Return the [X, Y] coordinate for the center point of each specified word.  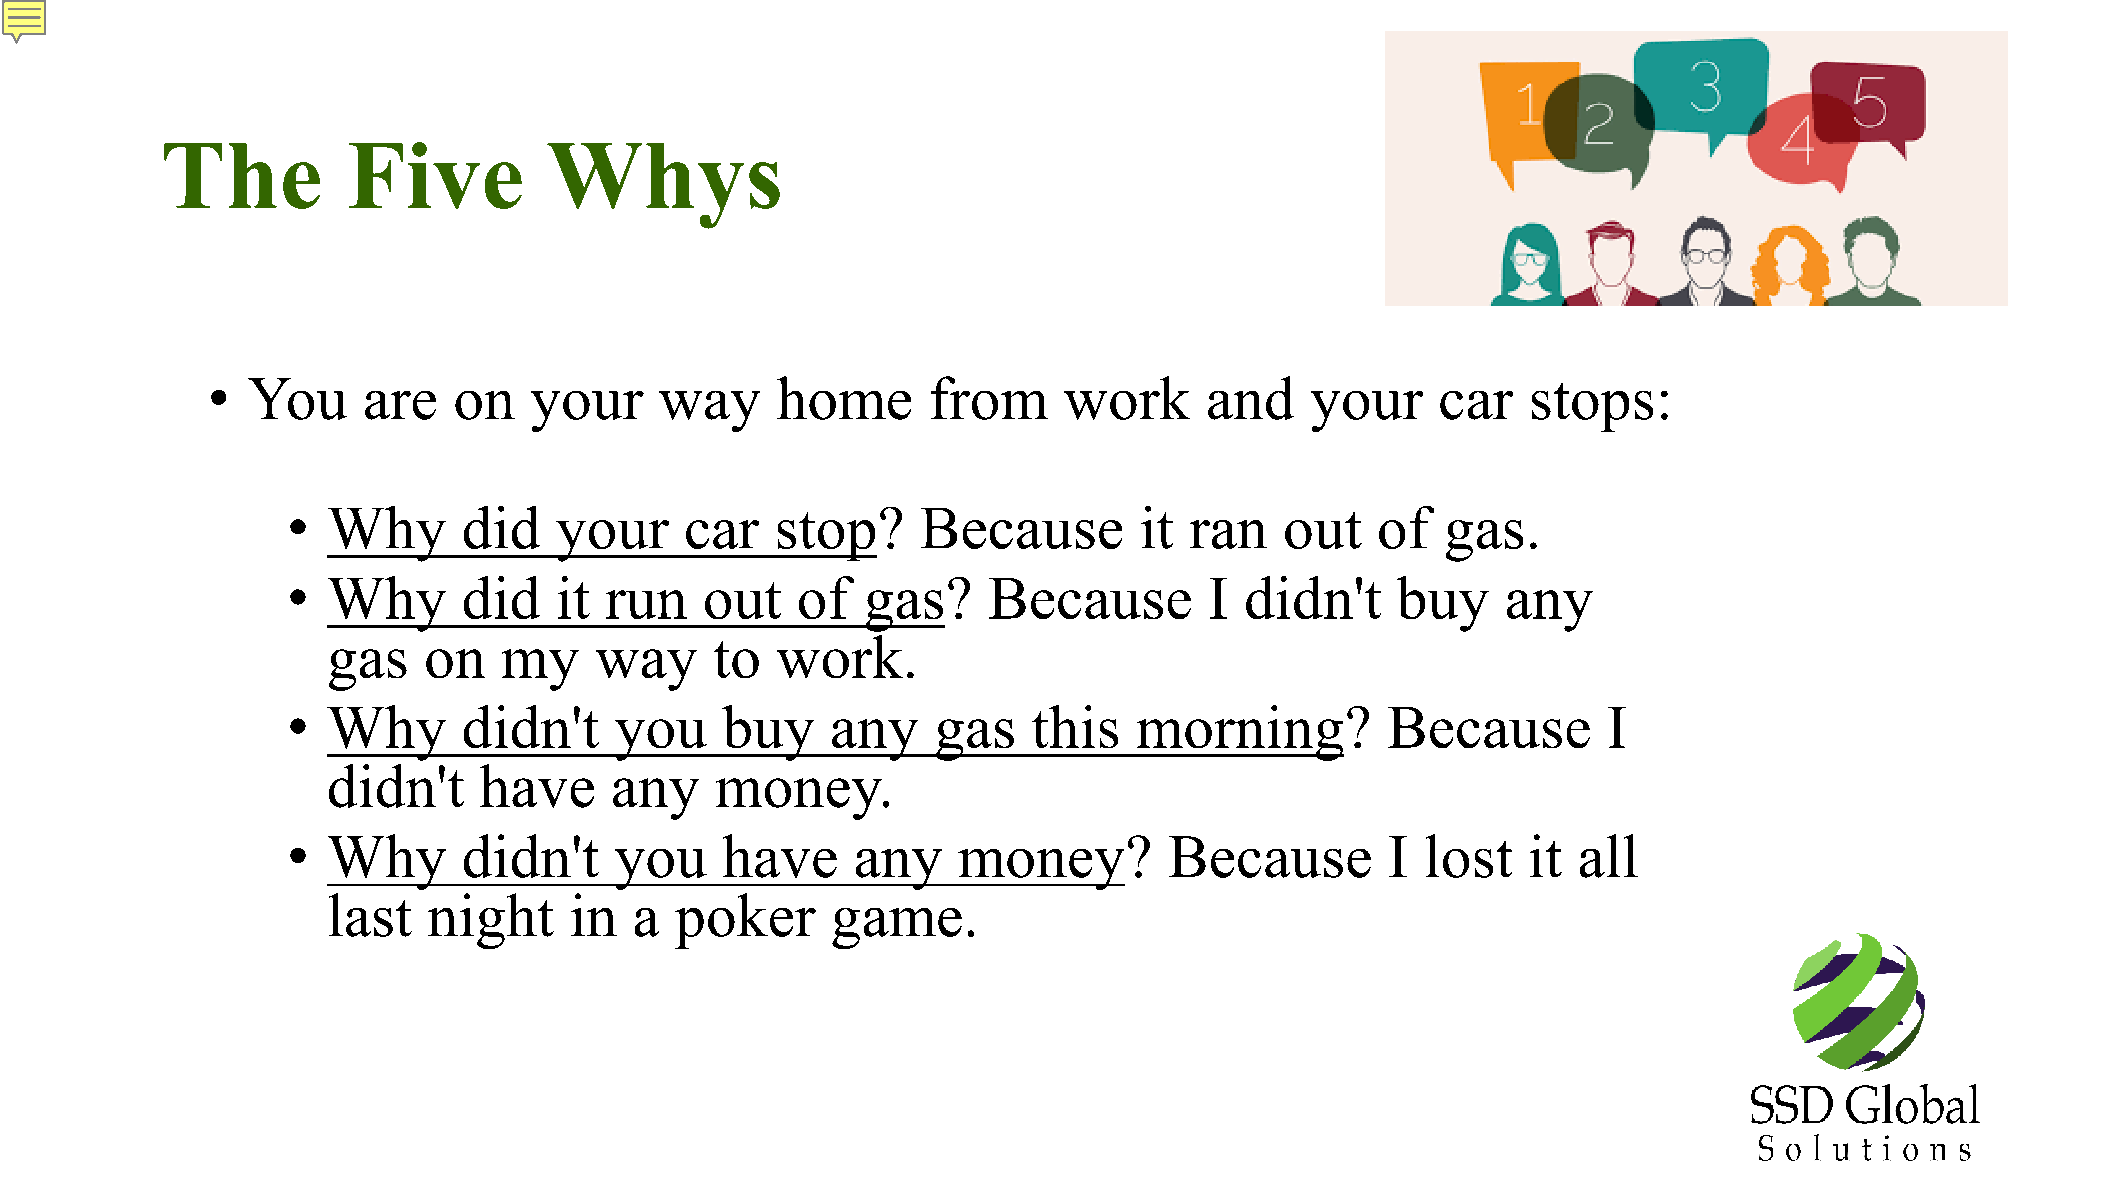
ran [1228, 534]
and [1251, 398]
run [646, 604]
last [370, 915]
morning [1239, 733]
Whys [663, 186]
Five [435, 175]
